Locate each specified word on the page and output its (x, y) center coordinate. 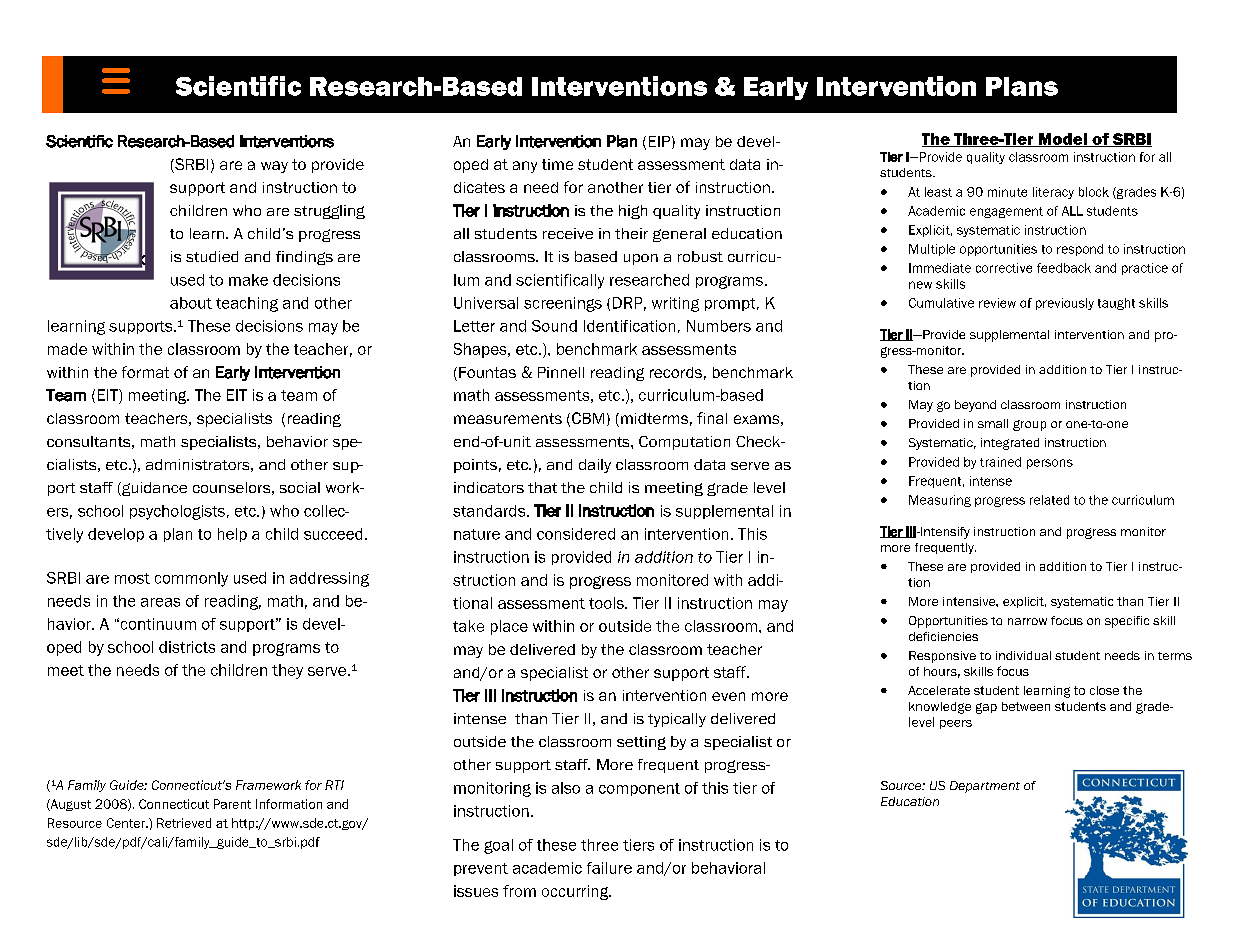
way (274, 167)
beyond (975, 406)
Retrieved (184, 823)
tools (607, 603)
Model (1062, 140)
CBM (588, 418)
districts (187, 647)
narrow (1027, 621)
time (557, 164)
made (67, 349)
